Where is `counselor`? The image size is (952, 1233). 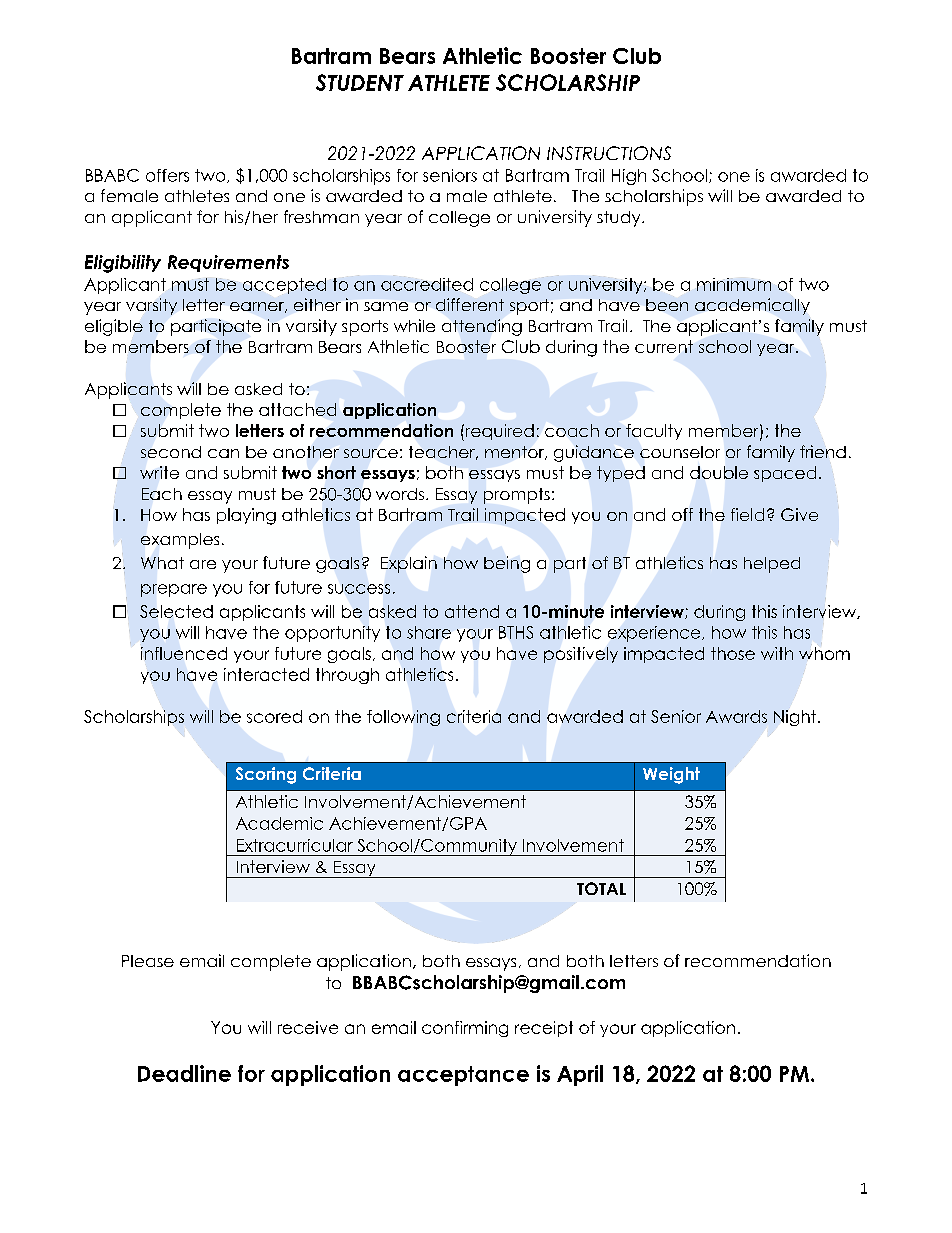
counselor is located at coordinates (680, 452).
